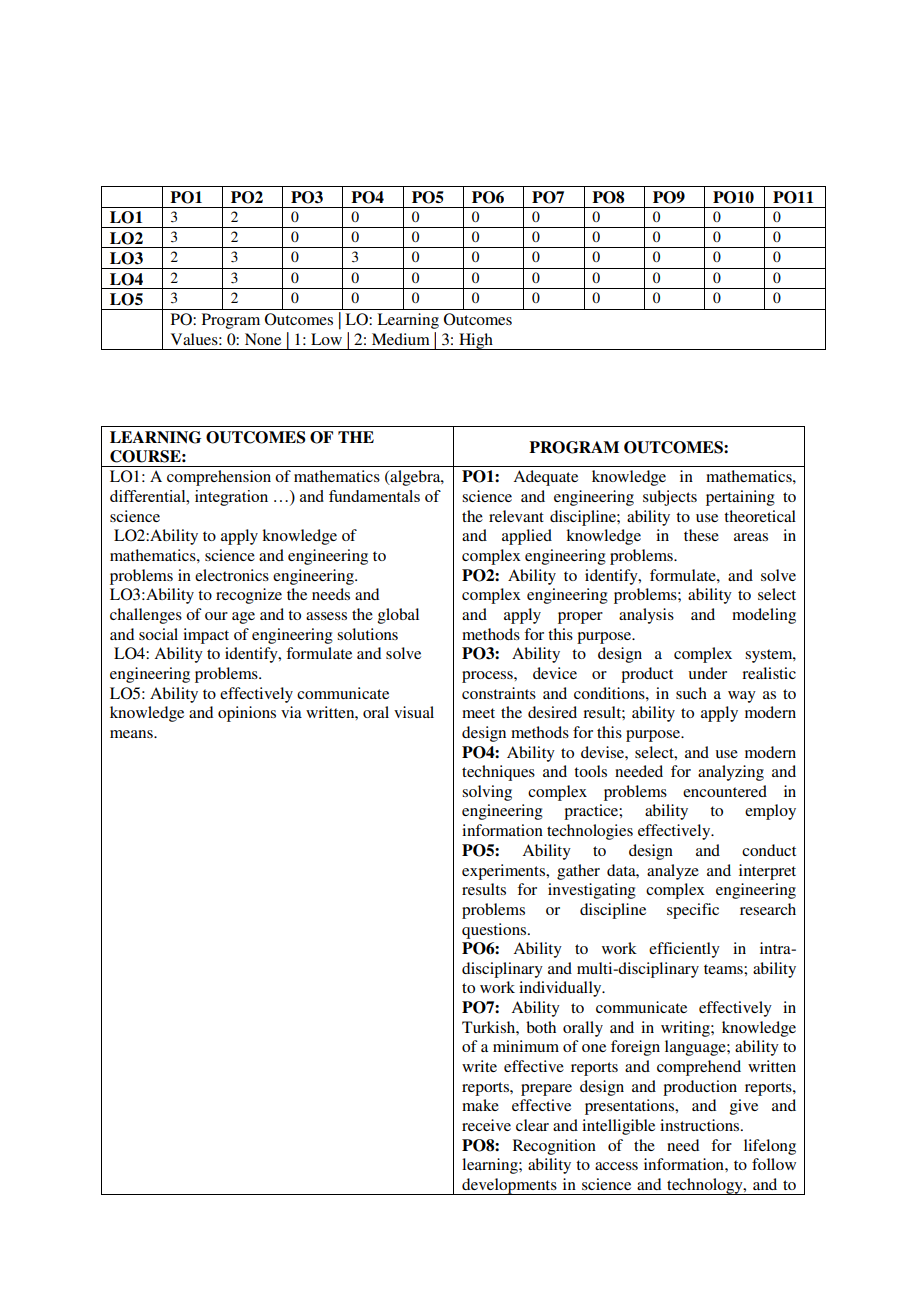 The width and height of the screenshot is (924, 1308). Describe the element at coordinates (498, 773) in the screenshot. I see `techniques` at that location.
